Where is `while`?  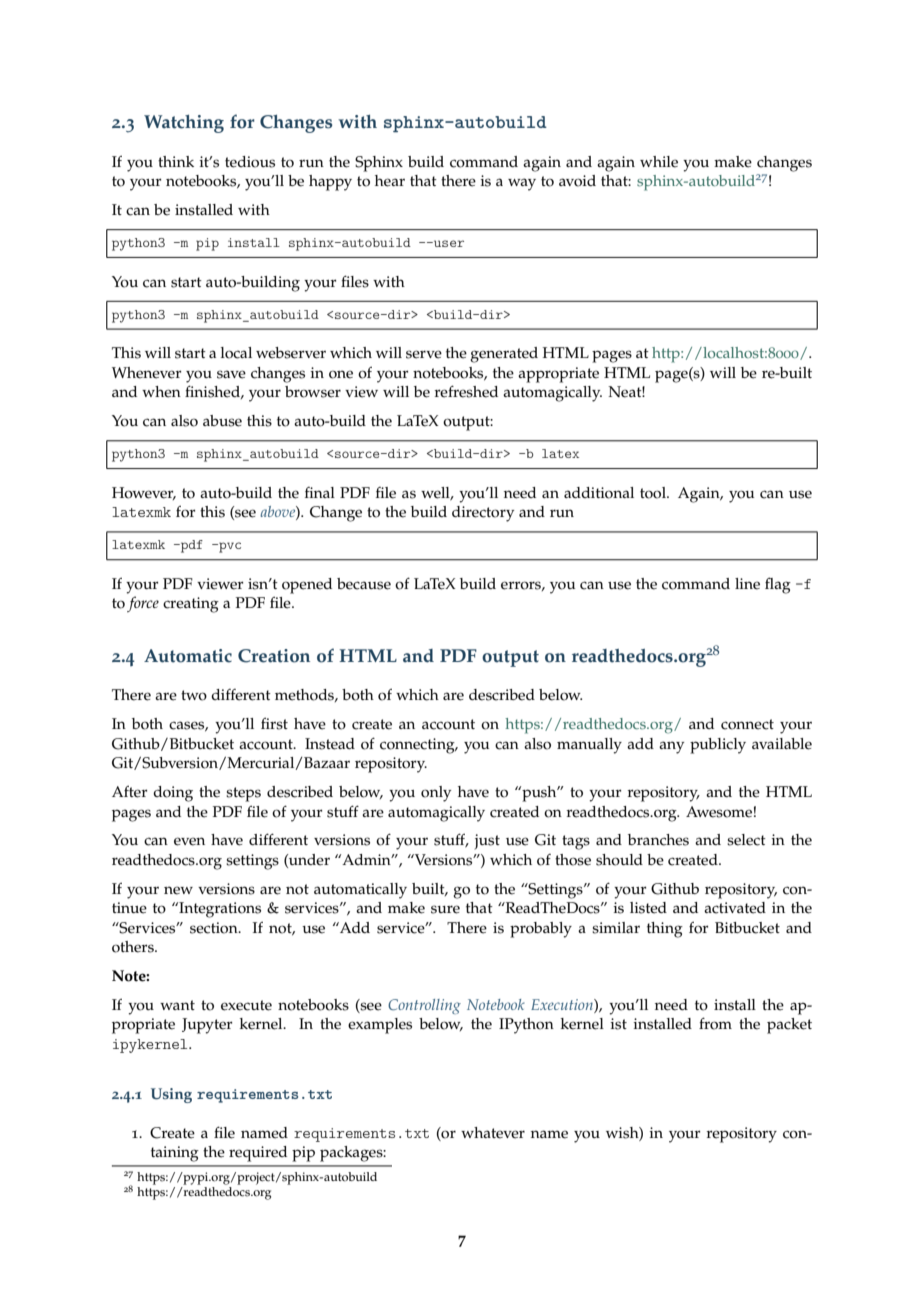
while is located at coordinates (659, 162).
